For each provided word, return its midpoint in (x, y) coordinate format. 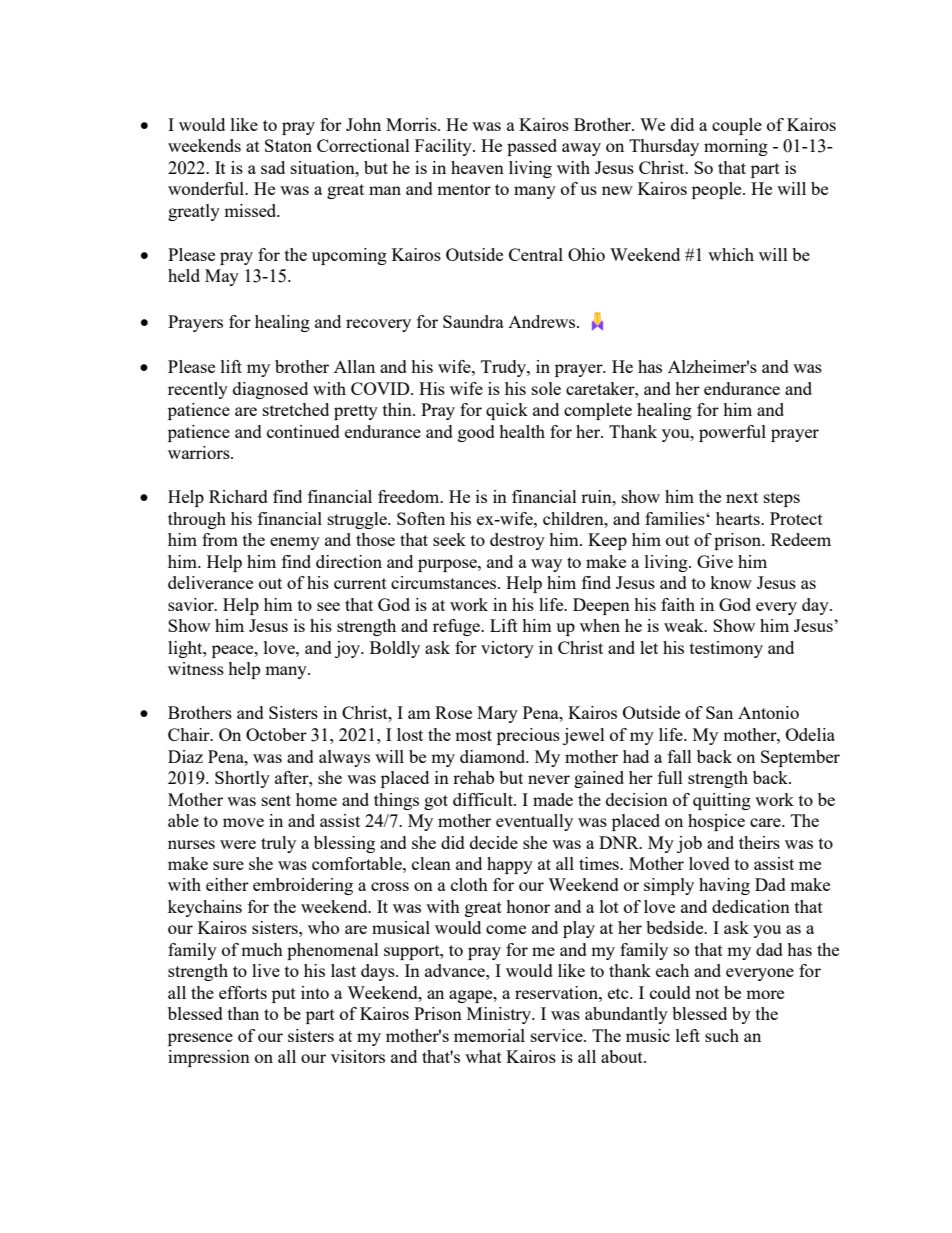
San (719, 712)
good (476, 433)
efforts (243, 992)
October (276, 734)
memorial (489, 1035)
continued (303, 431)
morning (736, 147)
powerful (732, 433)
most (473, 735)
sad (273, 167)
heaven (477, 167)
